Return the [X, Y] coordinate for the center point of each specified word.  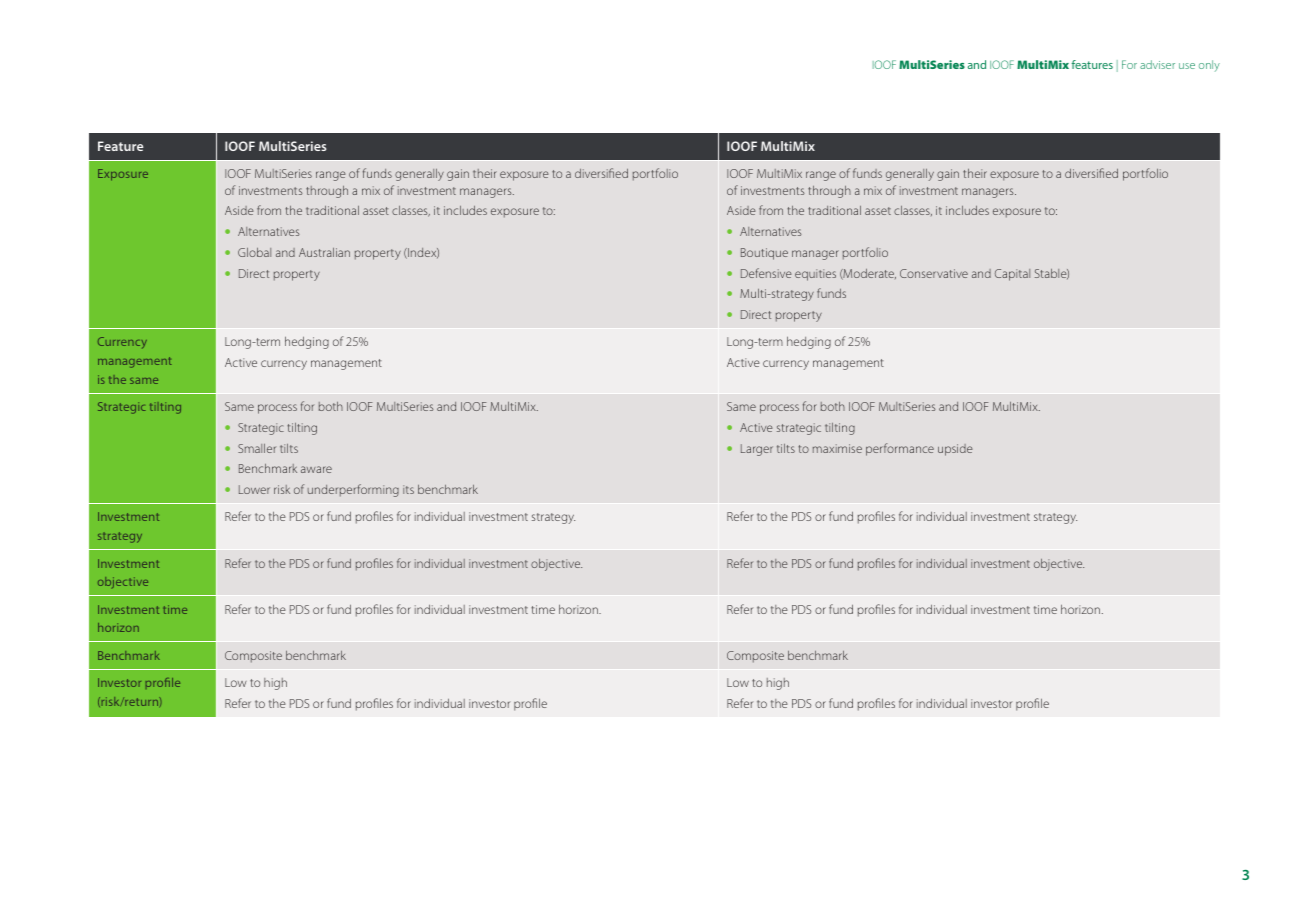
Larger [757, 450]
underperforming [353, 490]
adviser [1157, 64]
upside [955, 450]
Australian [324, 252]
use [1187, 66]
